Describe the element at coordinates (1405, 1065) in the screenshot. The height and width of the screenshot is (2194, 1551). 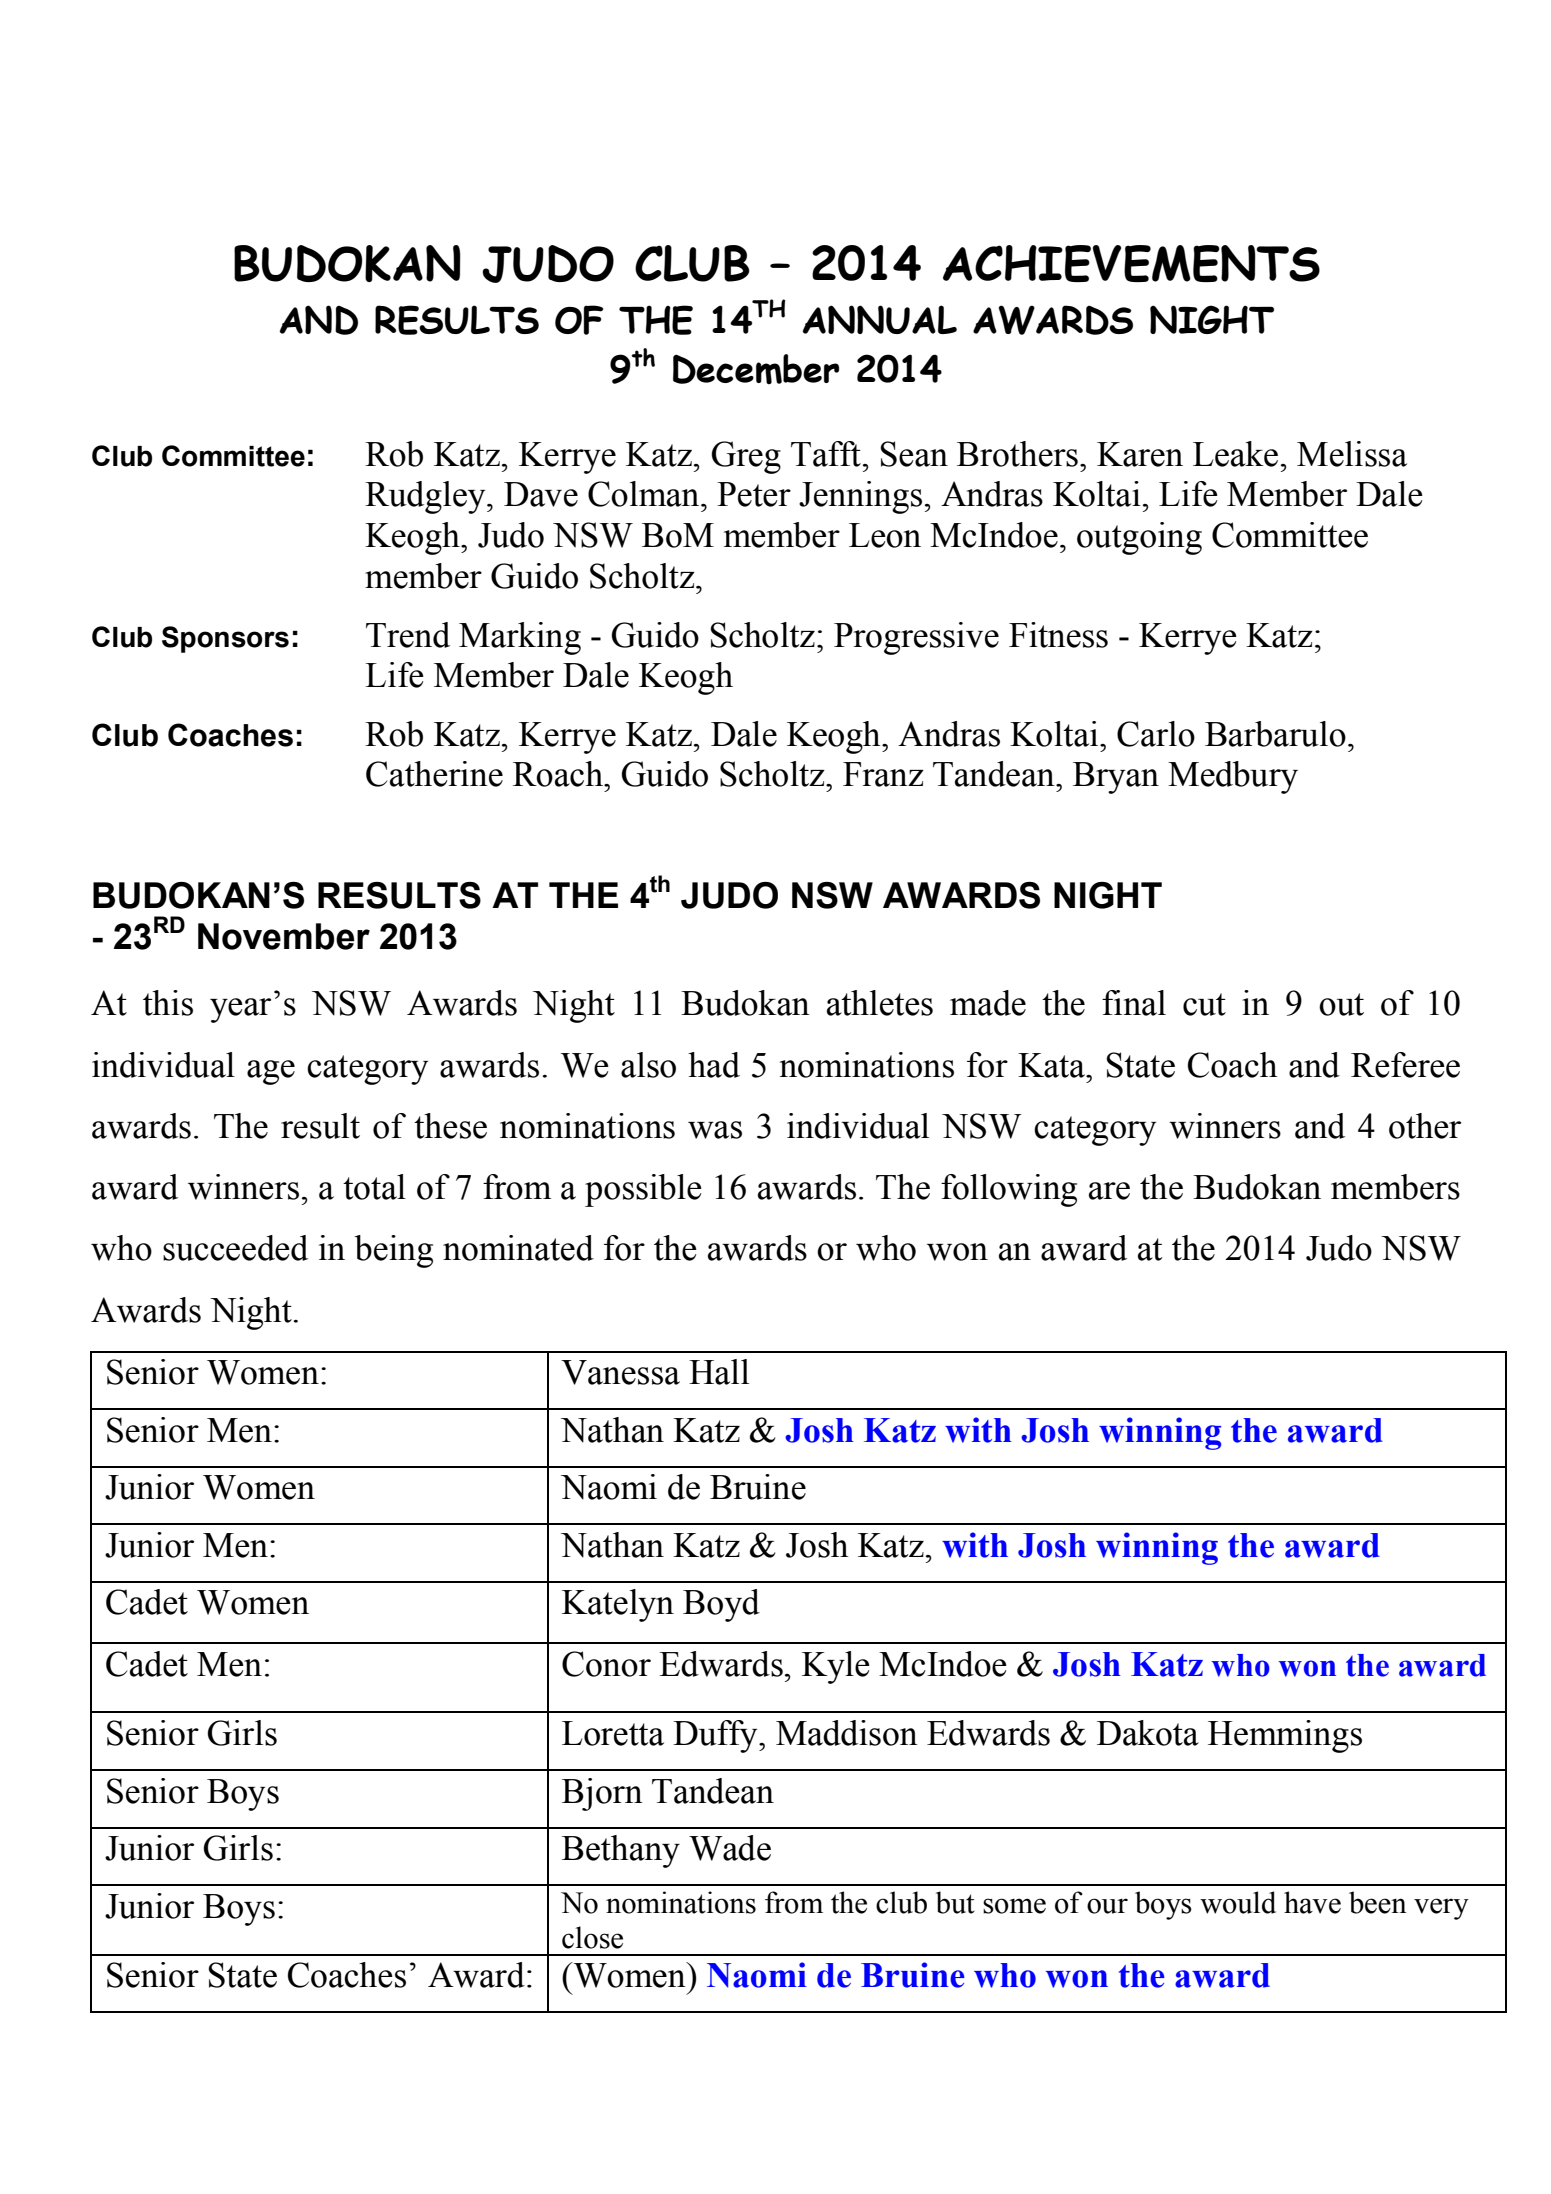
I see `Referee` at that location.
